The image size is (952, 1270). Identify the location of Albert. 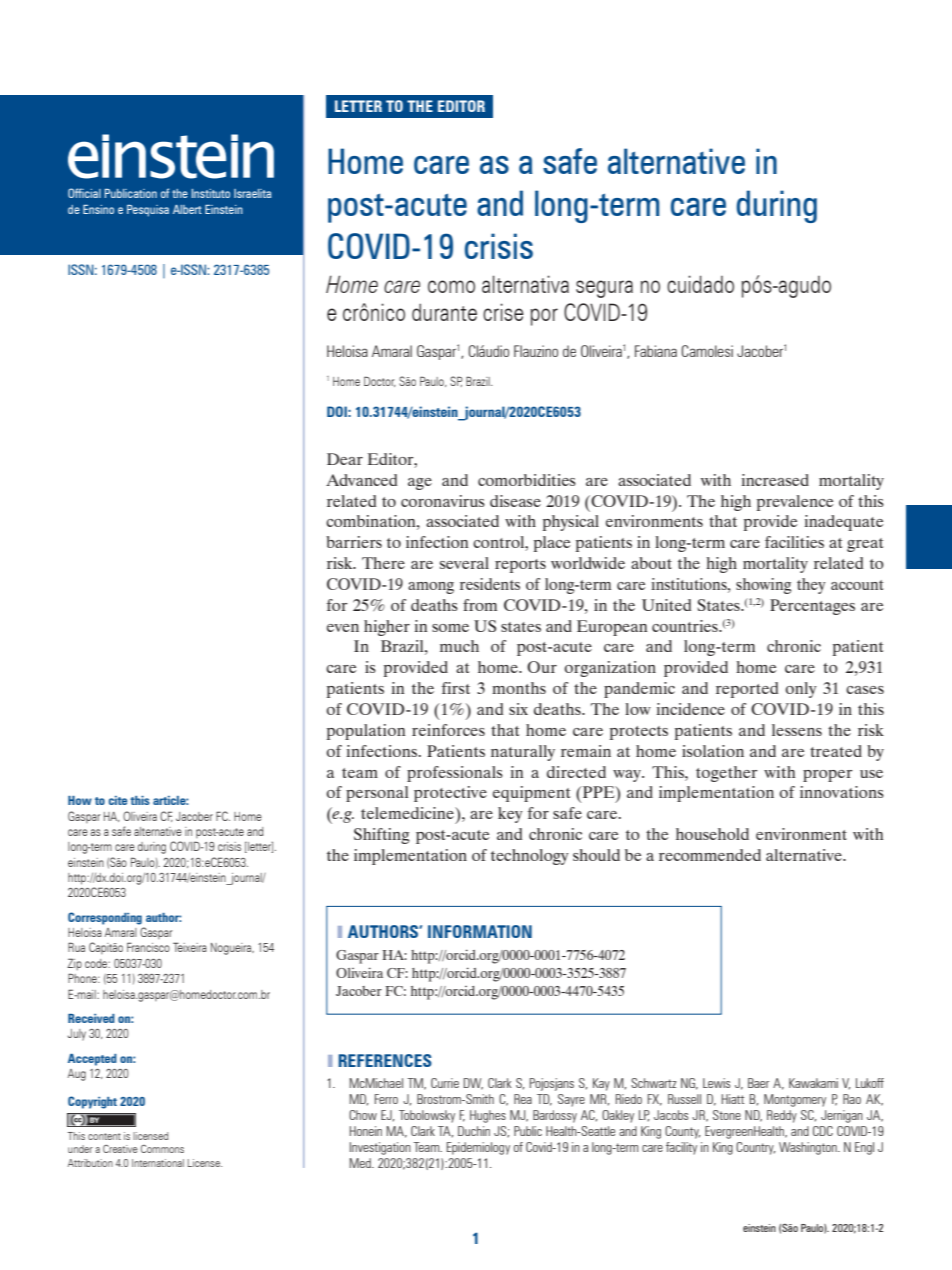
(187, 209).
